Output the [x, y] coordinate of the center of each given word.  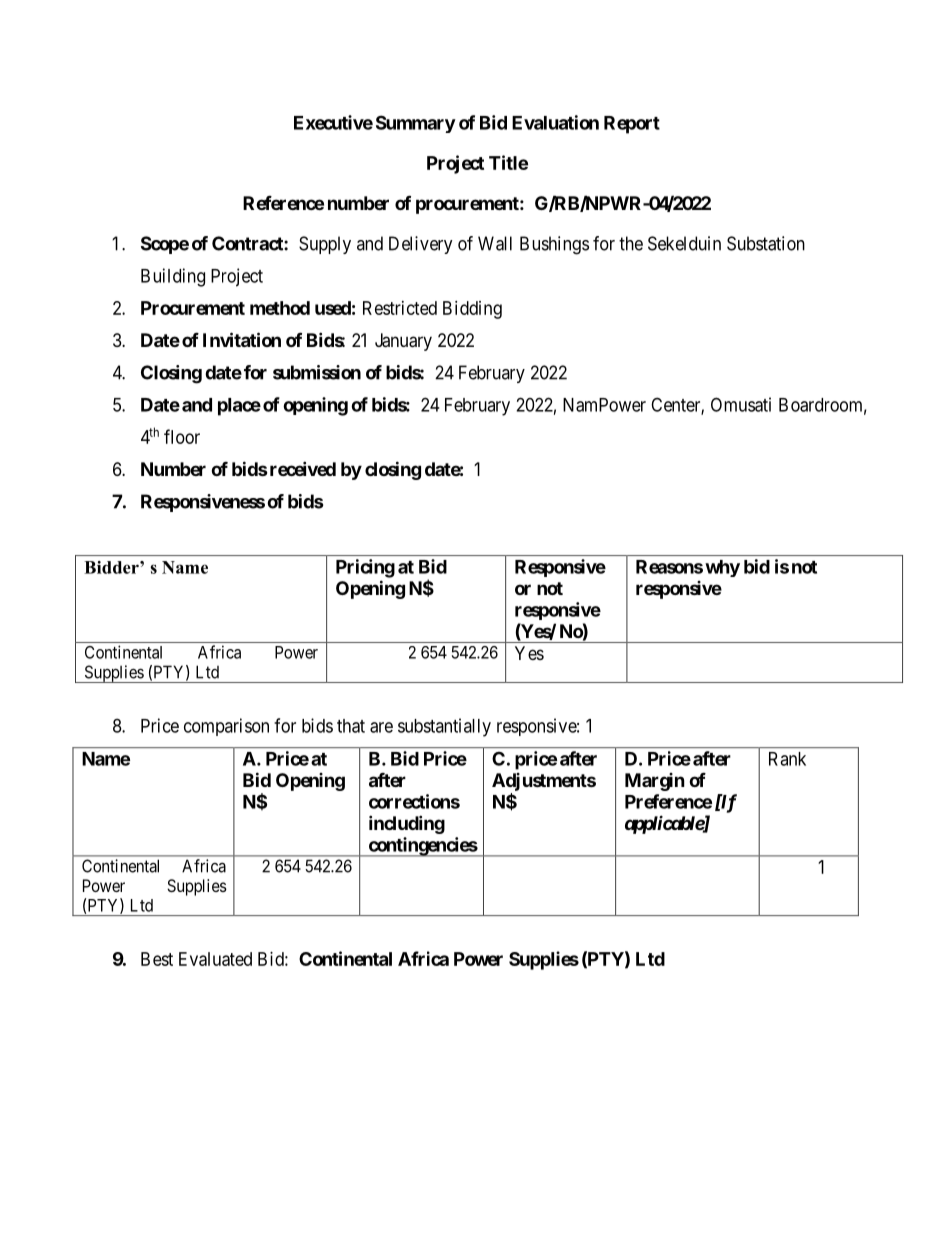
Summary [416, 124]
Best [157, 959]
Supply [325, 245]
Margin [655, 782]
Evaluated [215, 959]
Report [632, 125]
